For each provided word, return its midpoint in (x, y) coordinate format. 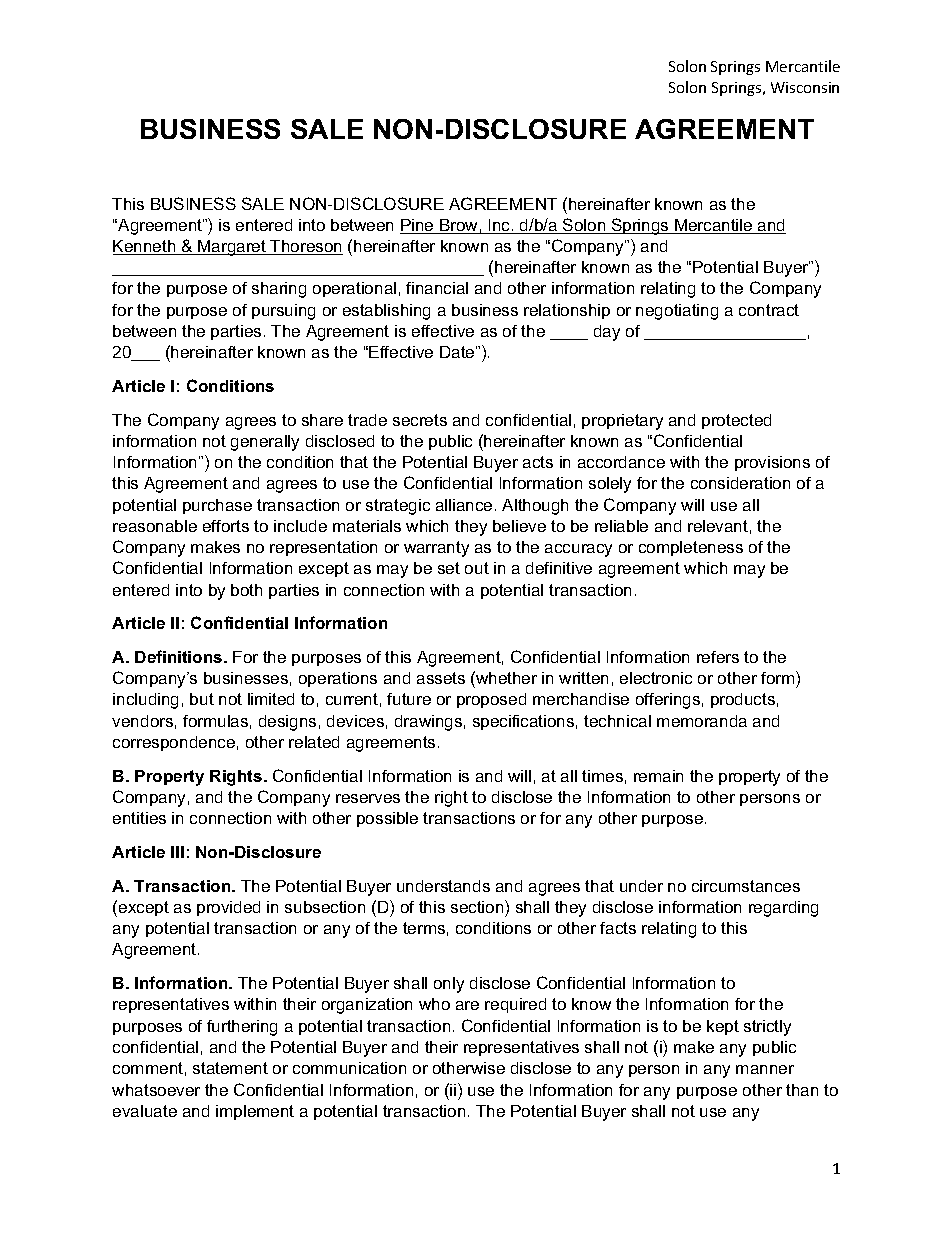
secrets (420, 420)
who (434, 1004)
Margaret (232, 248)
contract (769, 310)
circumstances (746, 886)
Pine (418, 226)
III (177, 852)
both (246, 590)
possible (387, 819)
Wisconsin (805, 87)
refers (718, 657)
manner (765, 1069)
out (477, 568)
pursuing (283, 312)
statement (230, 1068)
